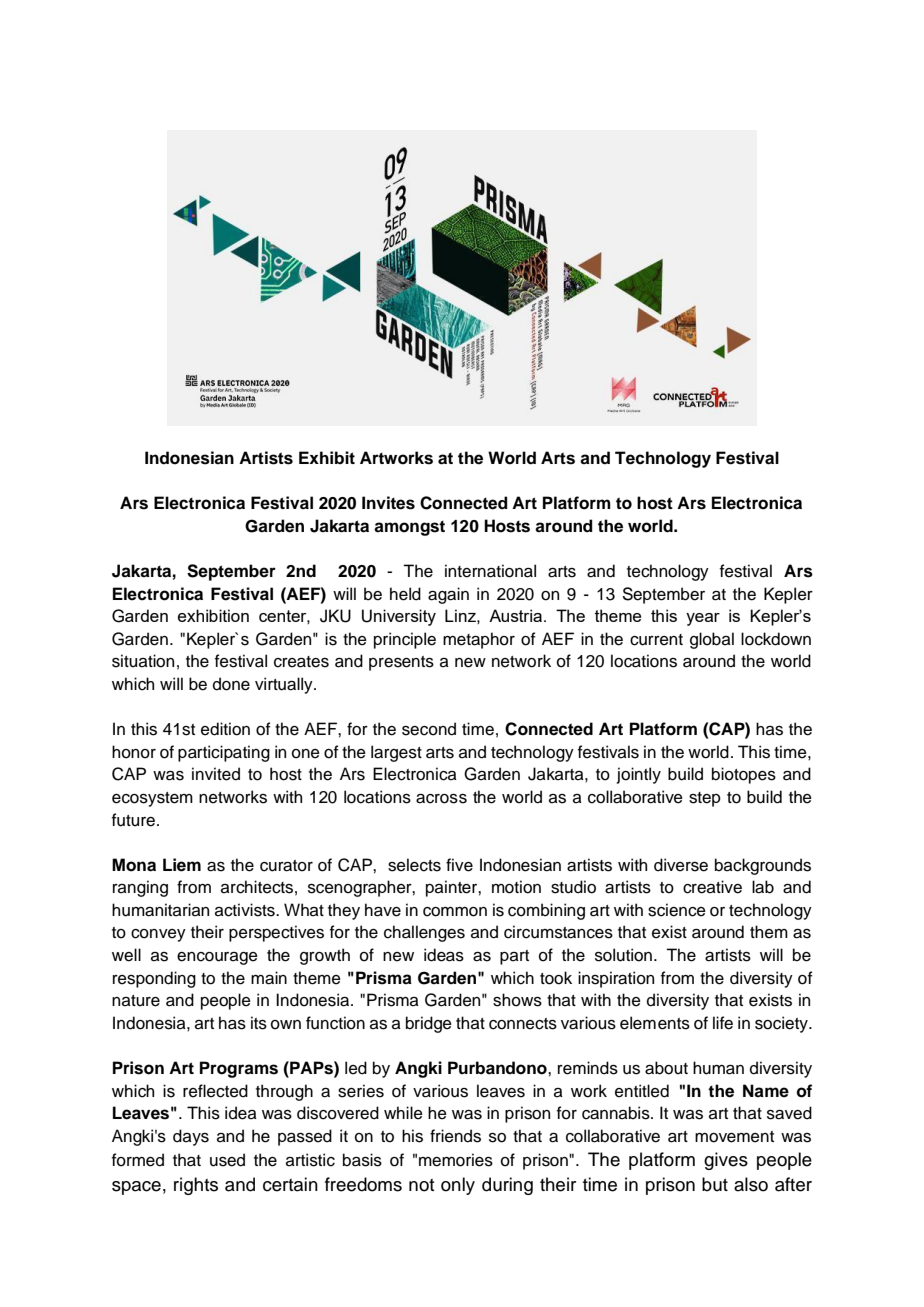 This image has width=924, height=1307. What do you see at coordinates (459, 865) in the image?
I see `five` at bounding box center [459, 865].
